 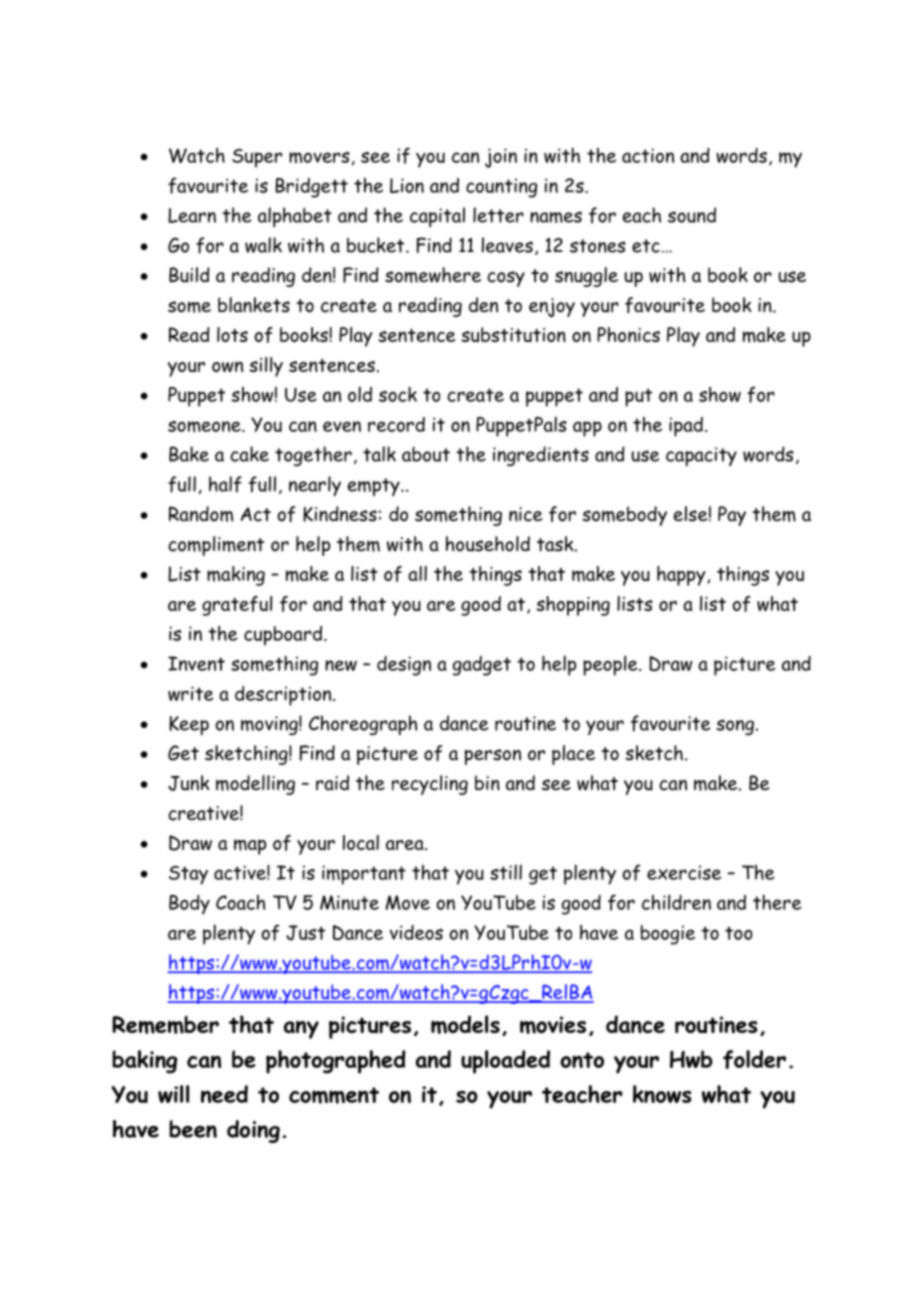 What do you see at coordinates (692, 215) in the screenshot?
I see `sound` at bounding box center [692, 215].
